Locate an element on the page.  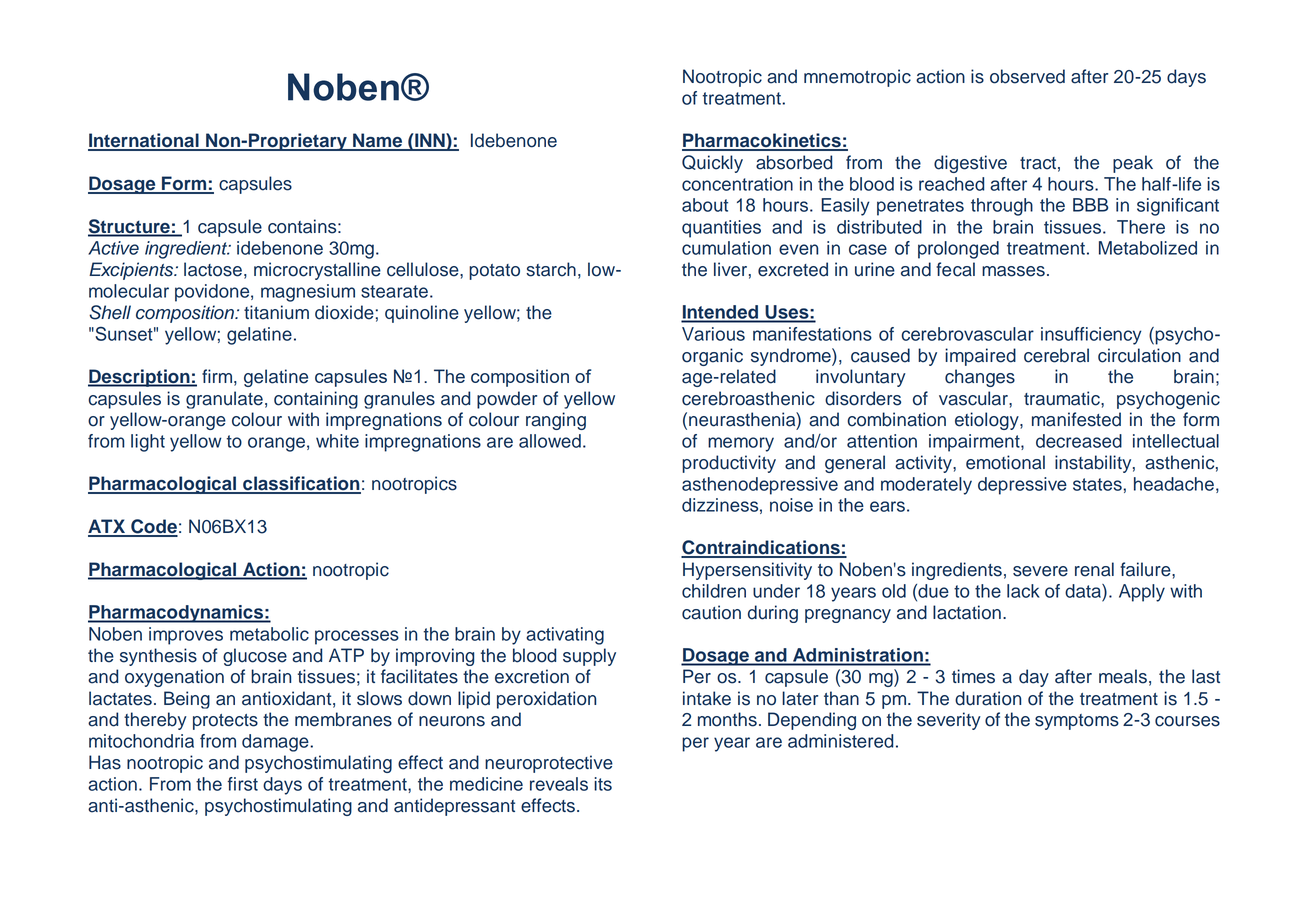
Pharmacokinetics is located at coordinates (762, 141).
